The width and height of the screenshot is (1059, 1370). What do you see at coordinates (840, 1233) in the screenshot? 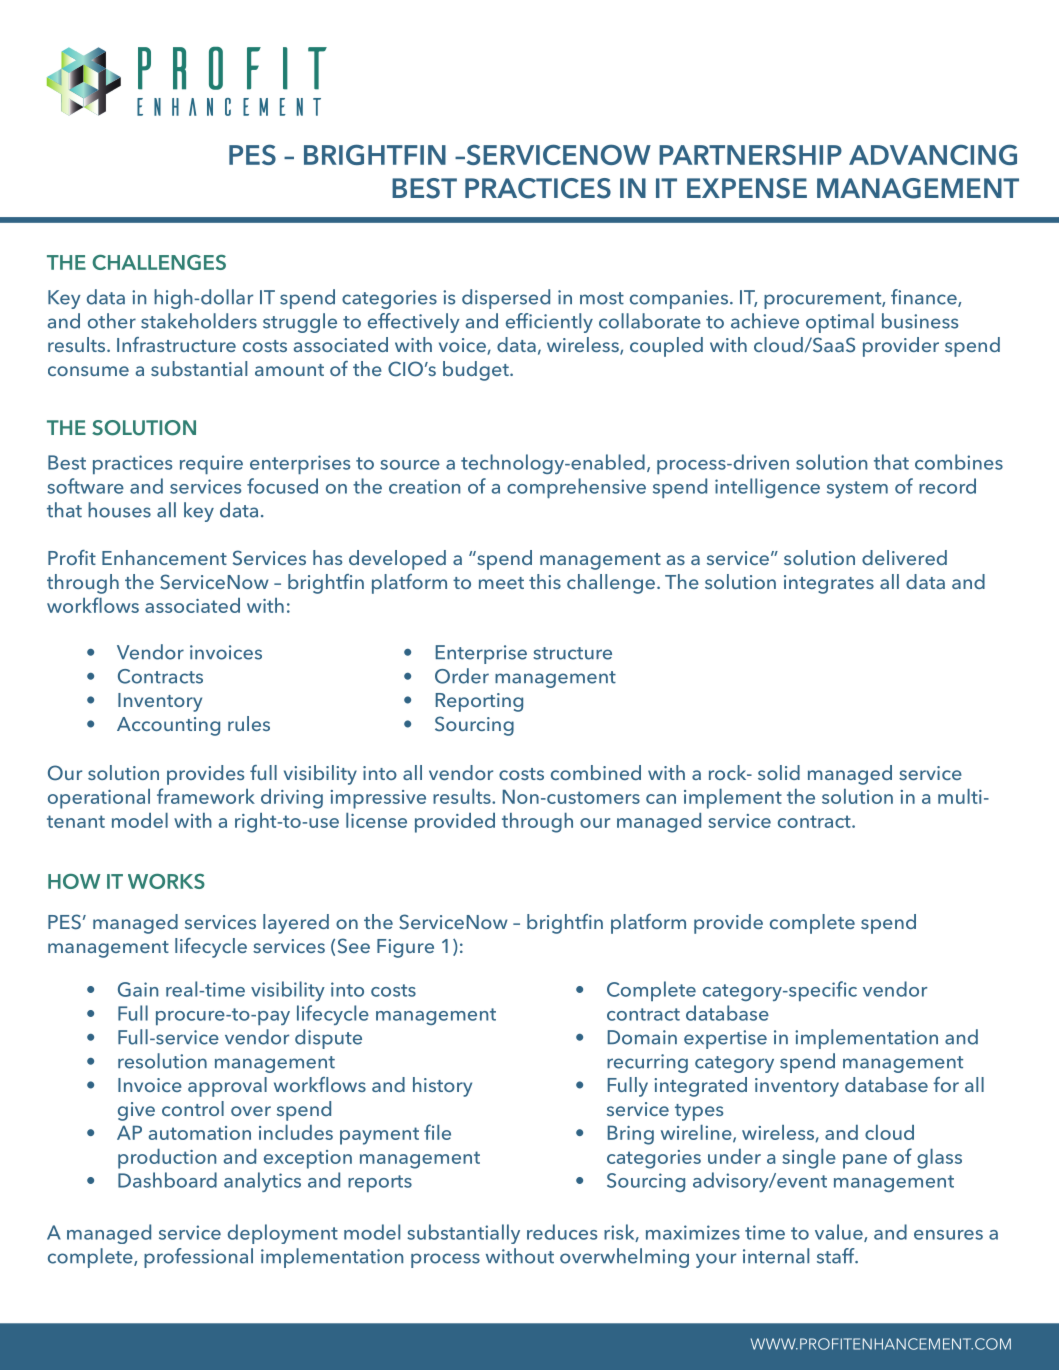
I see `value` at bounding box center [840, 1233].
